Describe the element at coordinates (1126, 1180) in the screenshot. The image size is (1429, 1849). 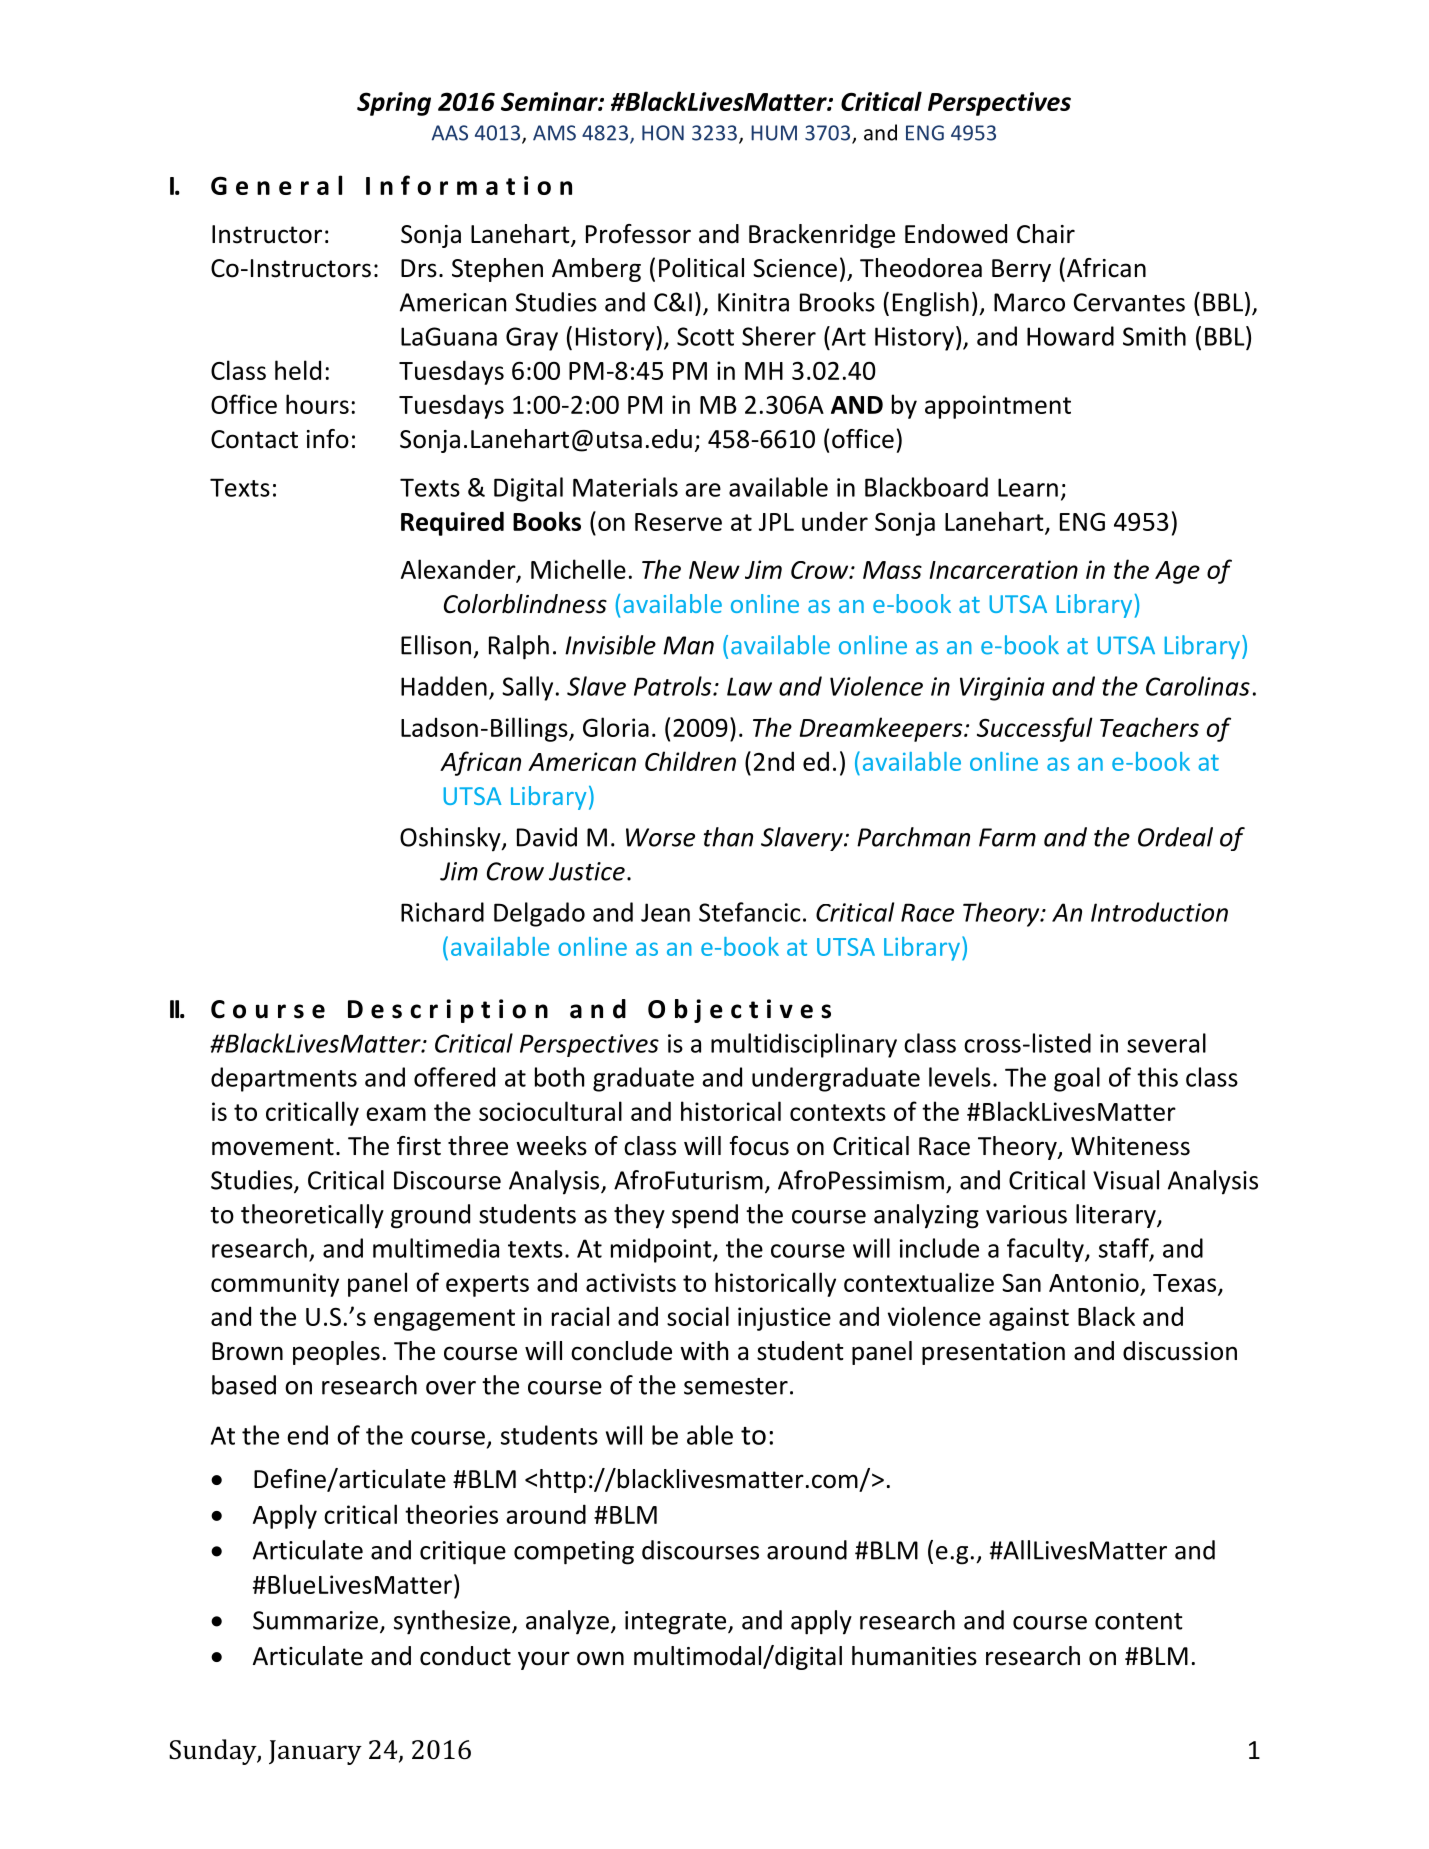
I see `Visual` at that location.
